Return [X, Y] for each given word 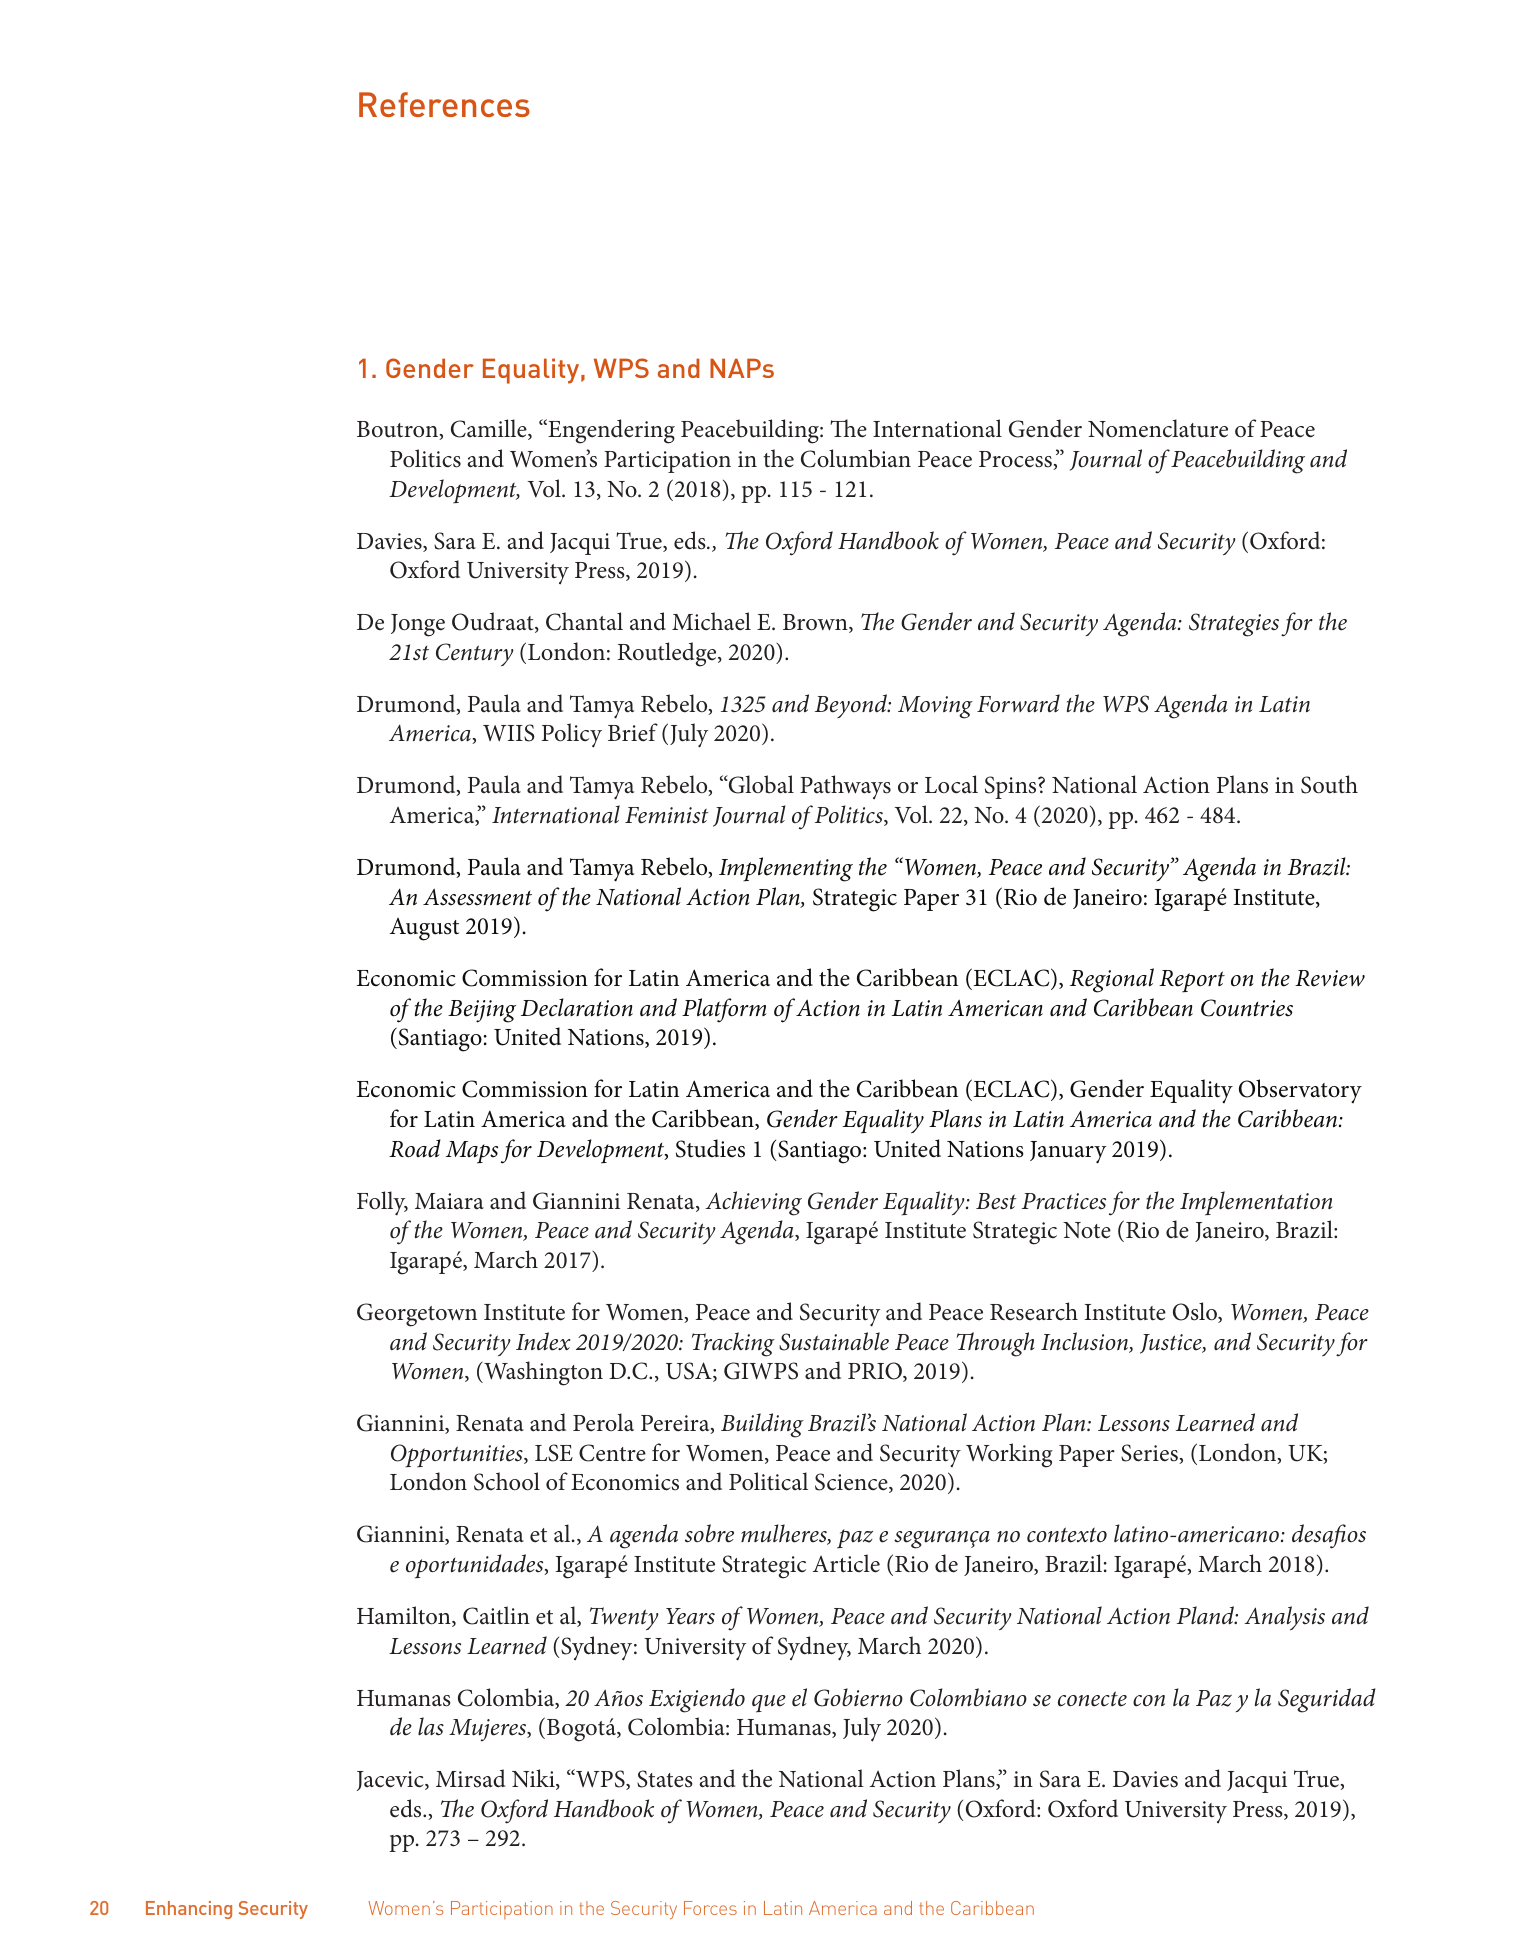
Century [475, 654]
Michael [711, 621]
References [444, 104]
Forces [710, 1908]
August [424, 929]
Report [1192, 981]
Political [768, 1481]
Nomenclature [1158, 428]
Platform [724, 1010]
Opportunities [458, 1455]
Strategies [1234, 625]
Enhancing [189, 1910]
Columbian [856, 458]
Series [1150, 1454]
